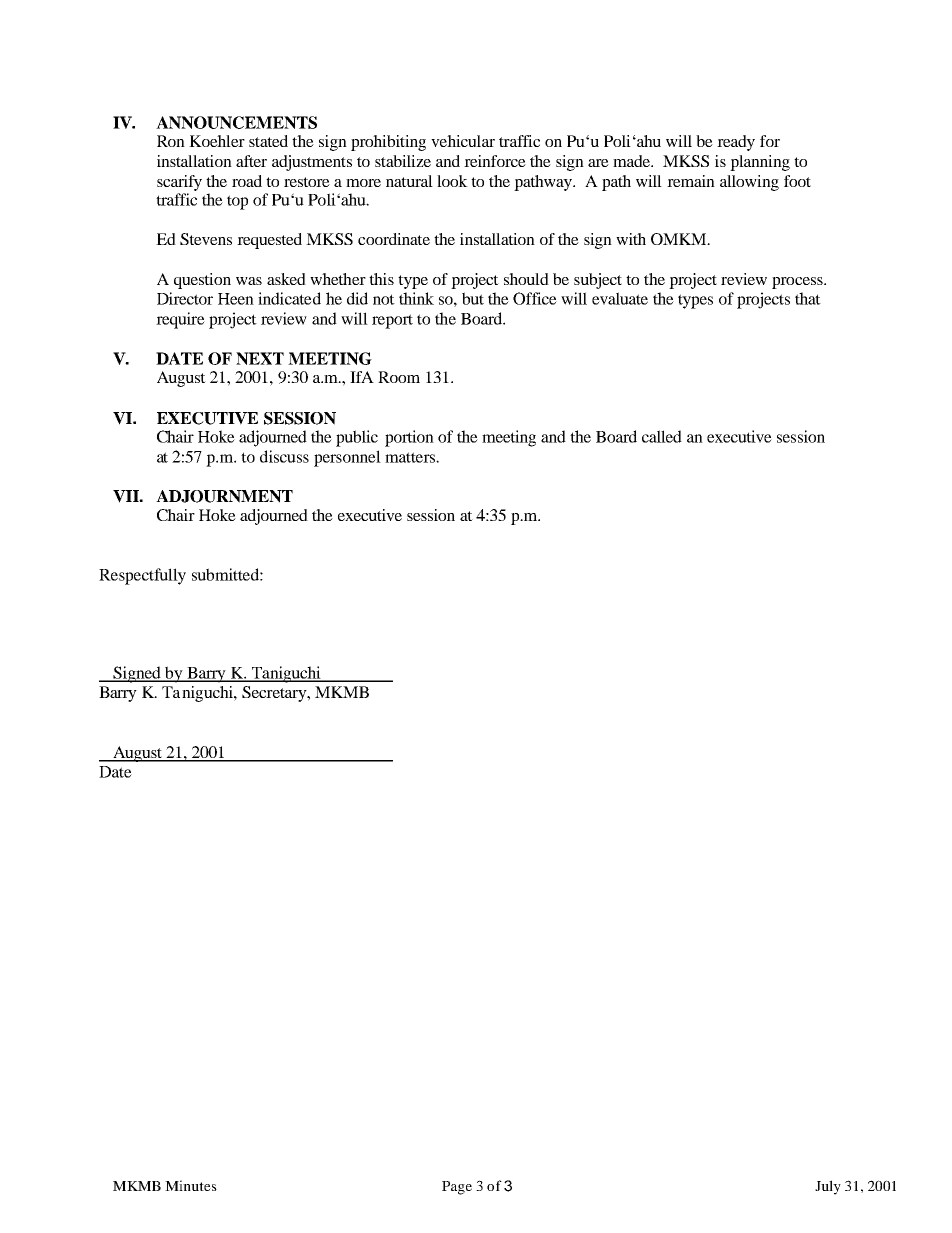  Describe the element at coordinates (808, 298) in the screenshot. I see `that` at that location.
